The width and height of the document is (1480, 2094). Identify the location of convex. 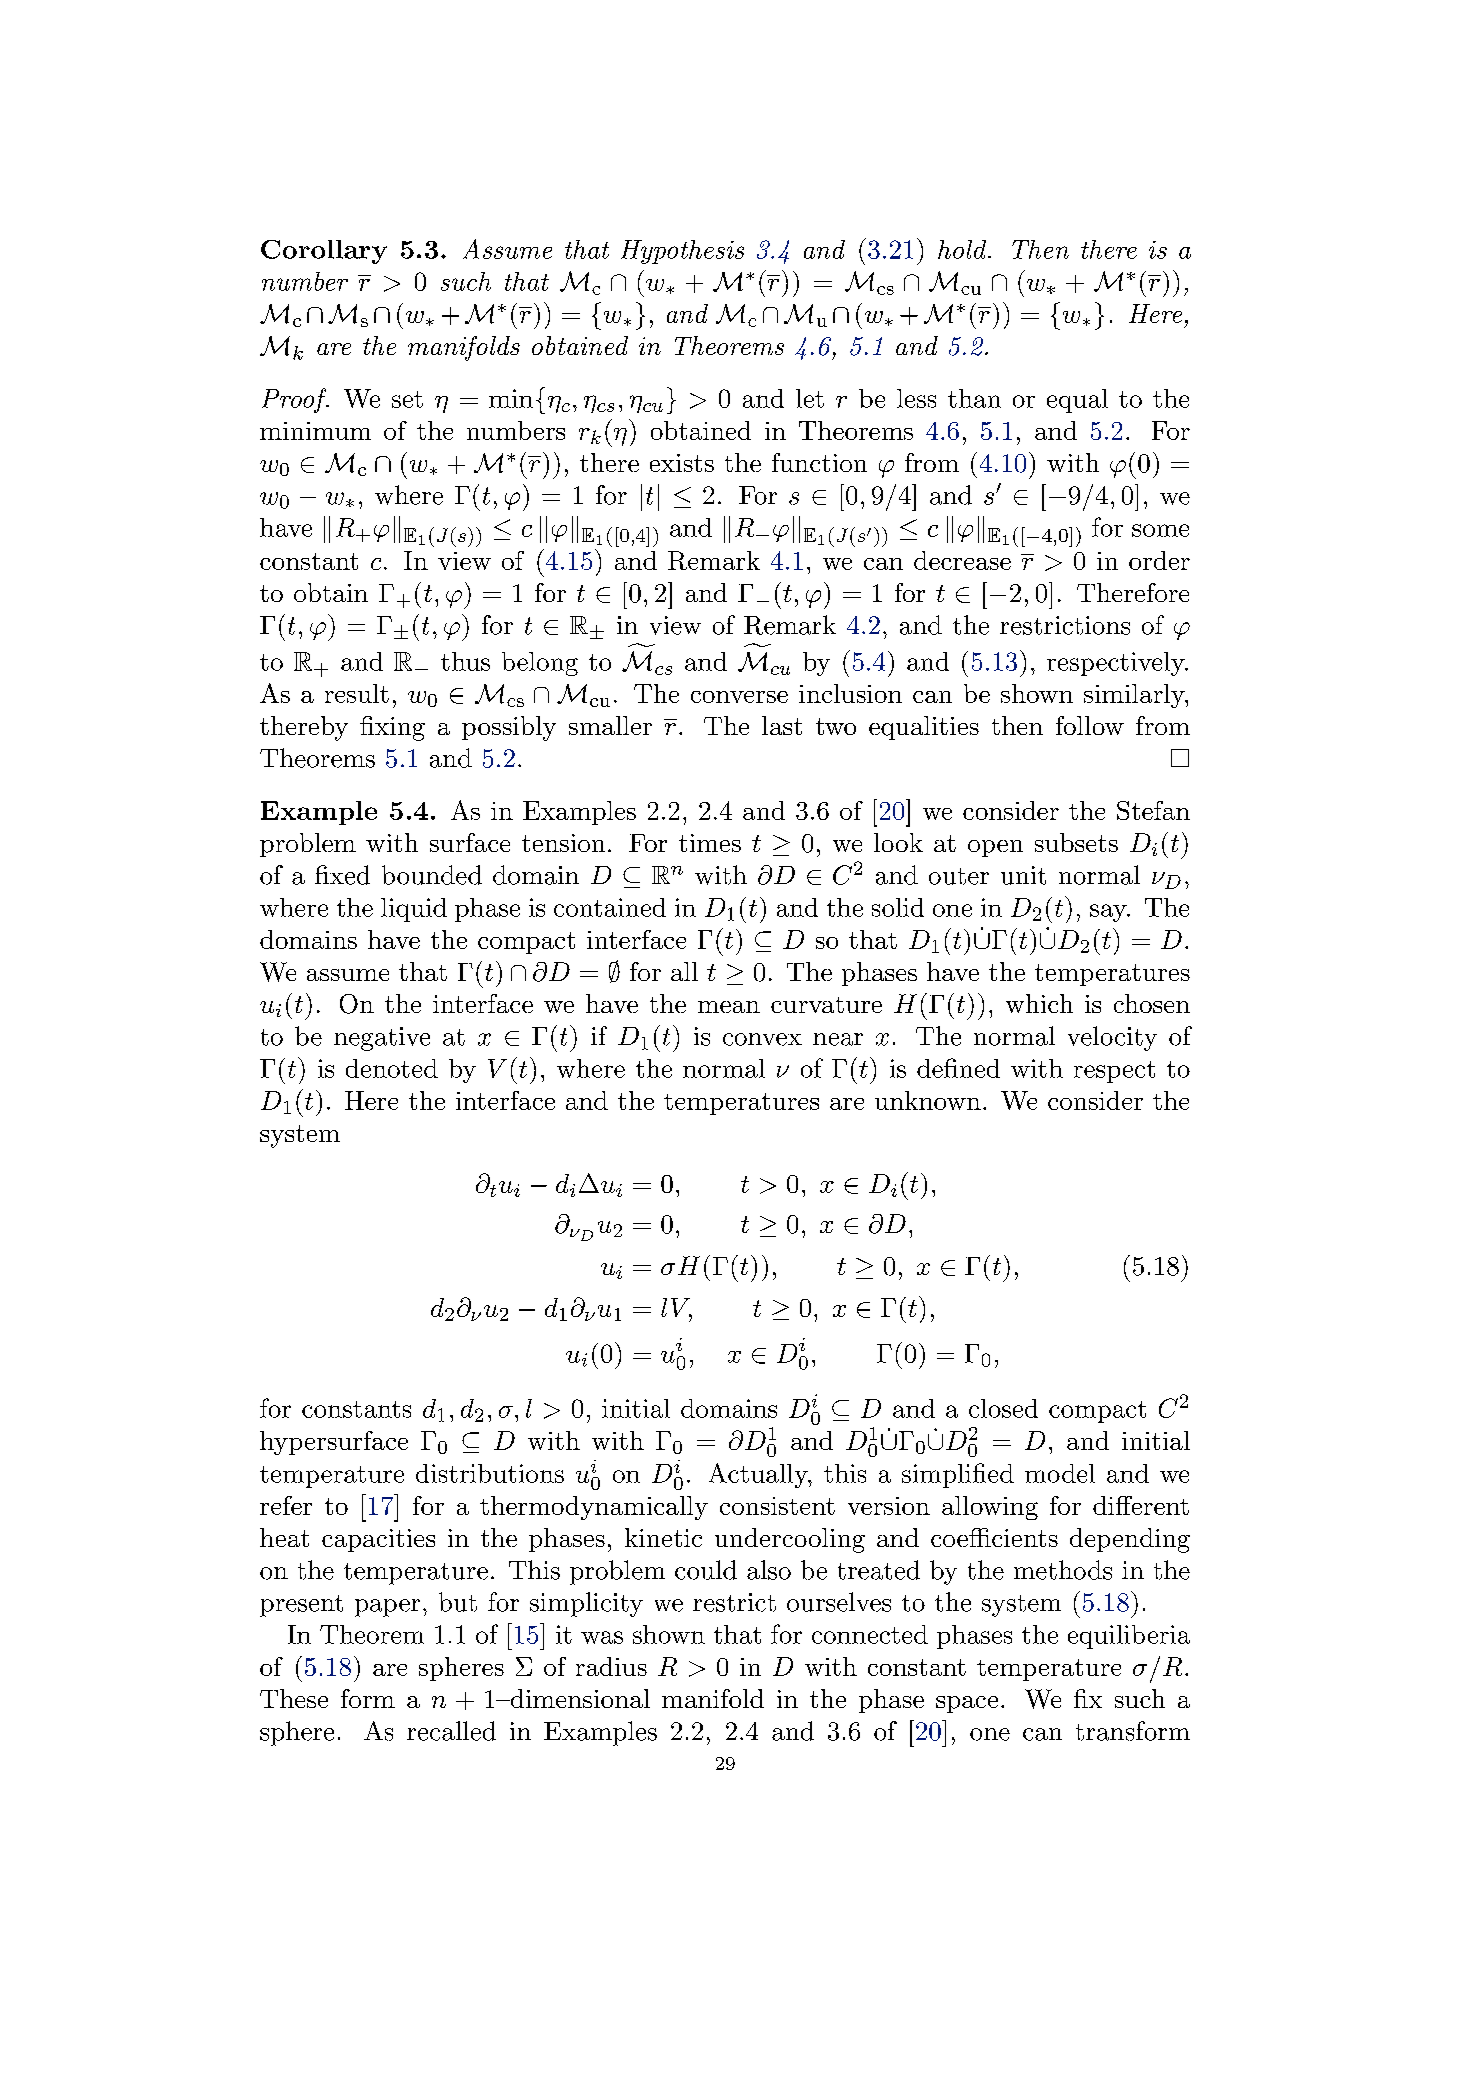
(762, 1039).
